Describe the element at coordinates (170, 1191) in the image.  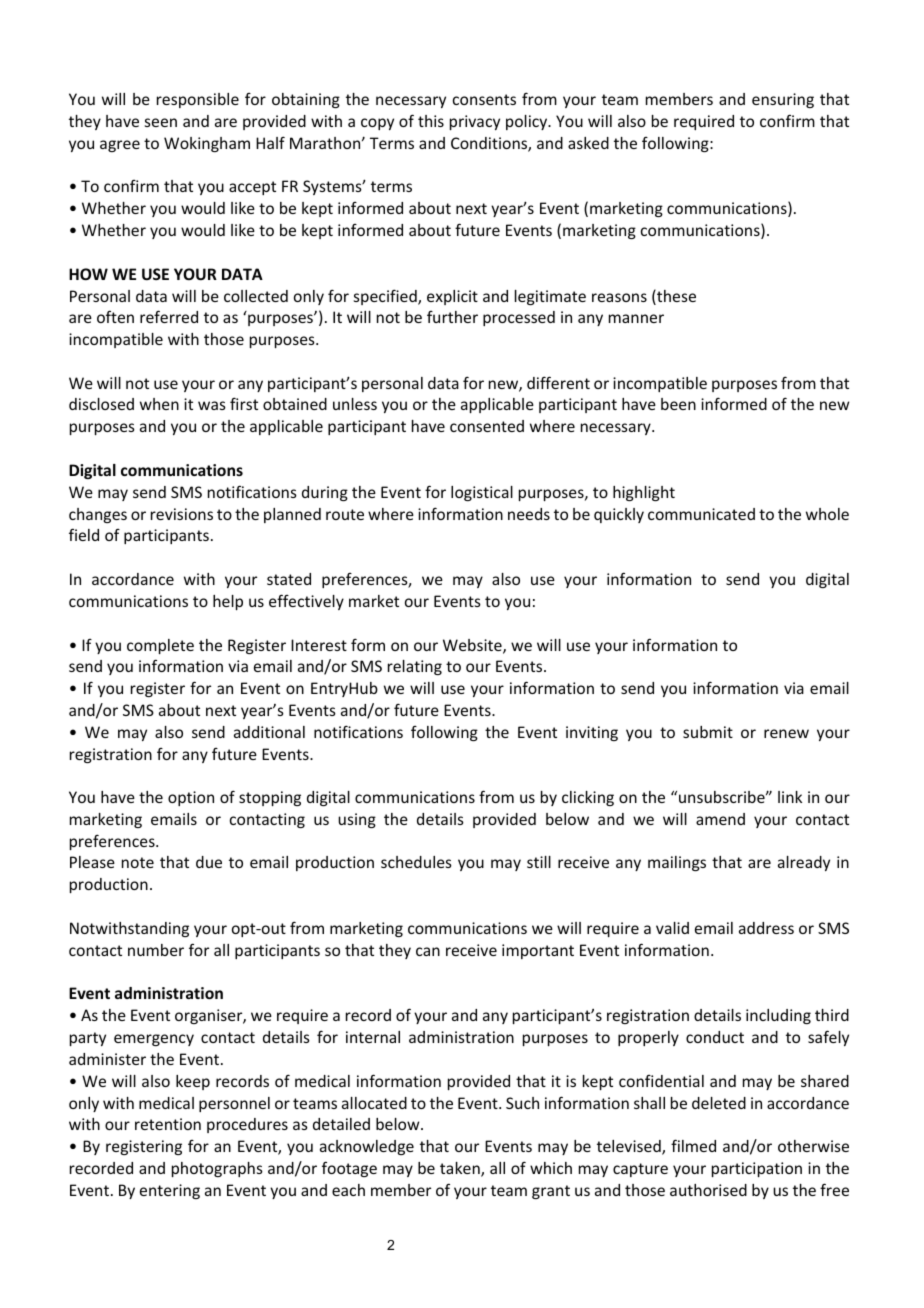
I see `entering` at that location.
